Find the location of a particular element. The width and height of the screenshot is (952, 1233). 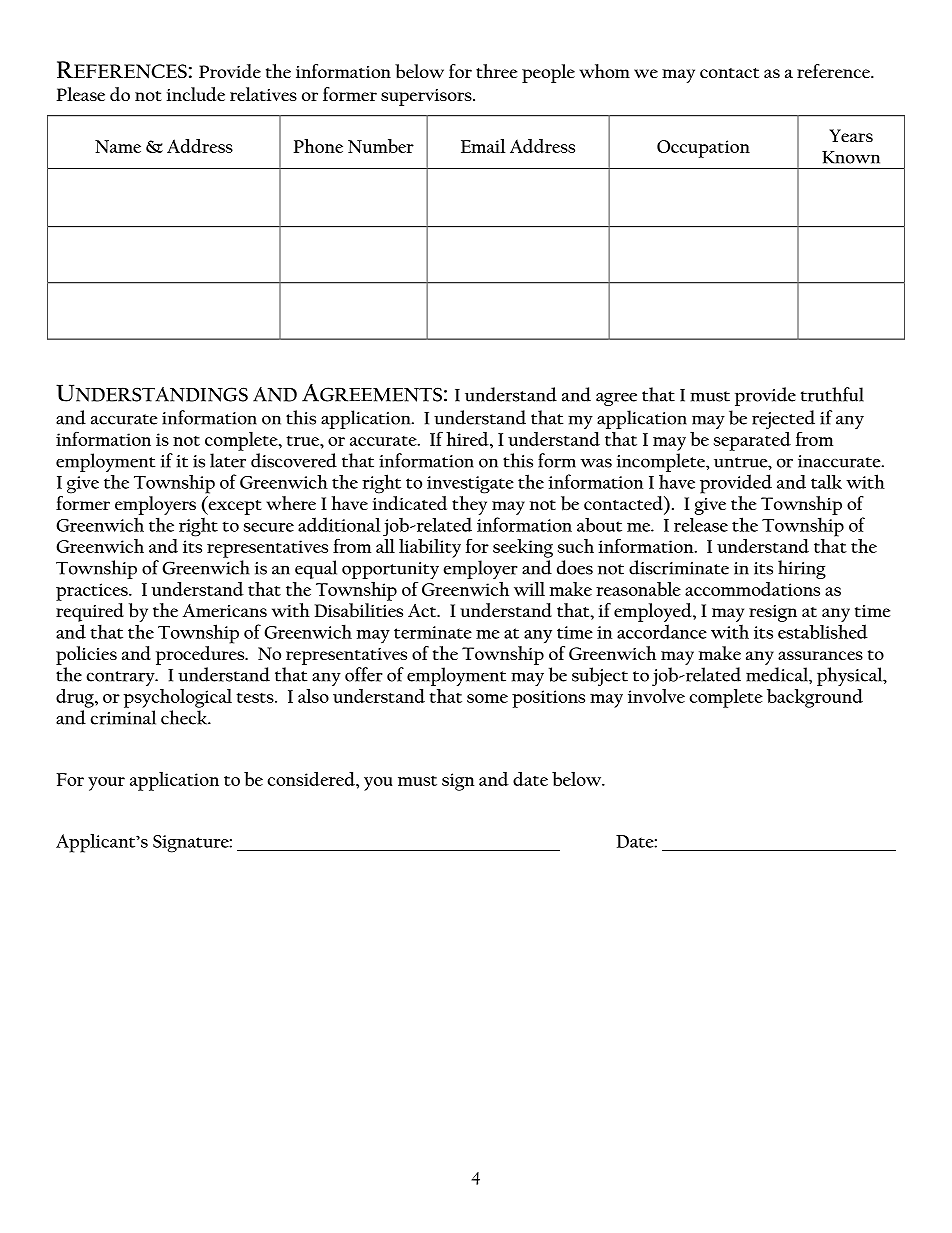

include is located at coordinates (196, 94).
